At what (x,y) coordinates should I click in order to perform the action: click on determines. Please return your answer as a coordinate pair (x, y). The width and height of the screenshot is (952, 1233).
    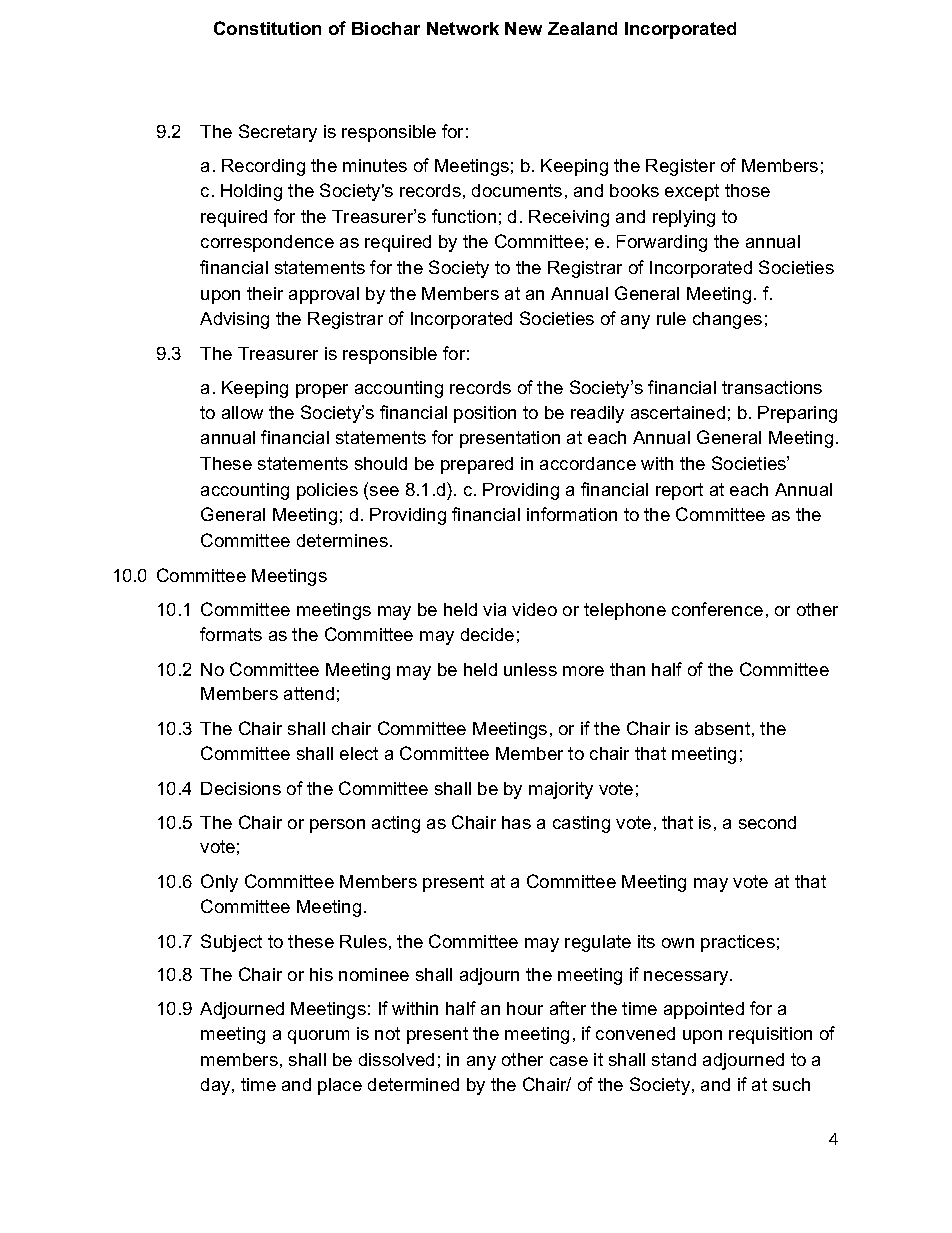
    Looking at the image, I should click on (342, 540).
